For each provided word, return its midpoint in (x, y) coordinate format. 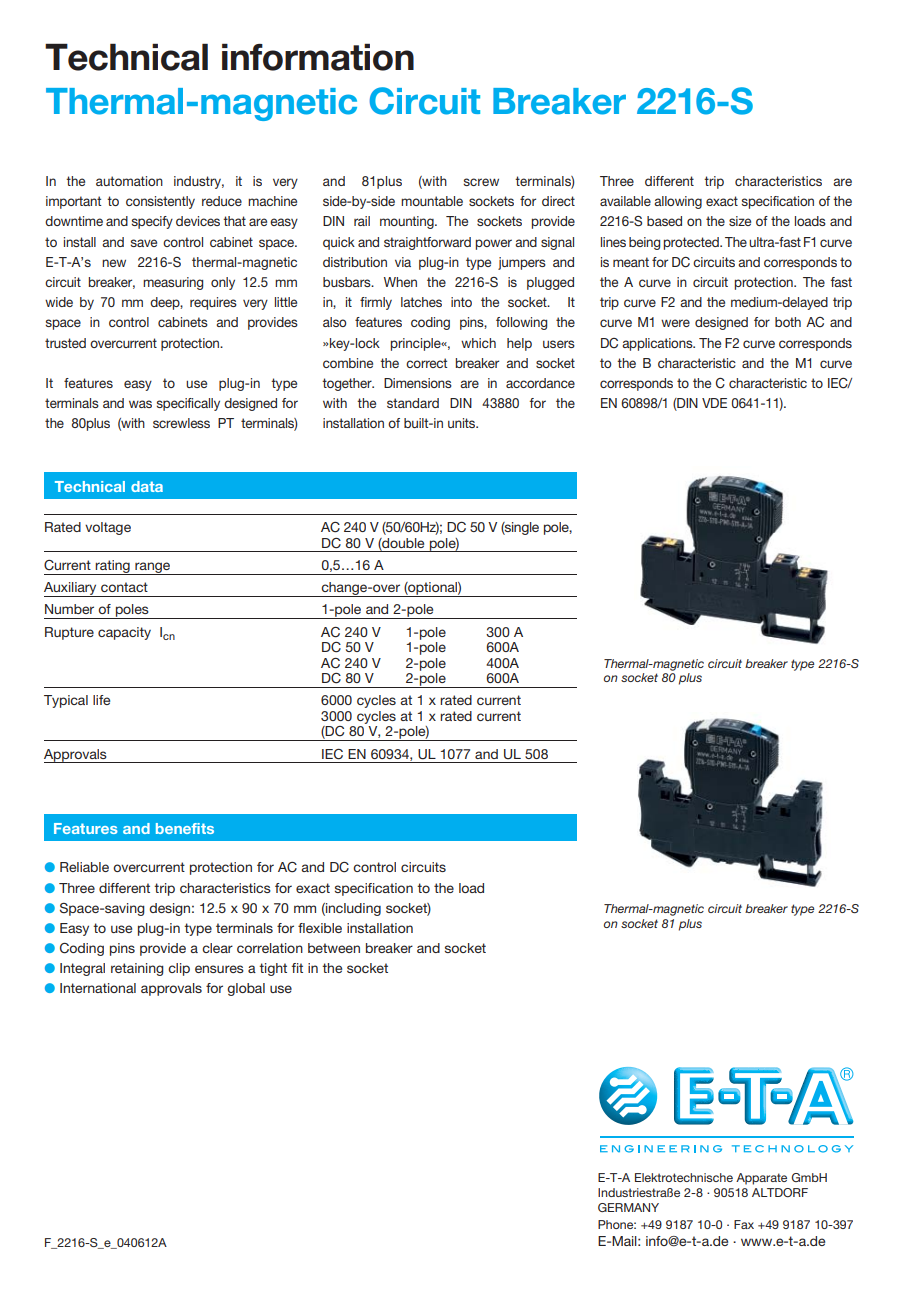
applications (658, 344)
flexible (320, 928)
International (98, 988)
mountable (432, 201)
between (334, 948)
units (463, 423)
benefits (185, 828)
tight (273, 969)
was (140, 404)
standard (413, 403)
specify (152, 222)
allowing (678, 202)
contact (124, 587)
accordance (540, 383)
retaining (137, 969)
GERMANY (628, 1207)
